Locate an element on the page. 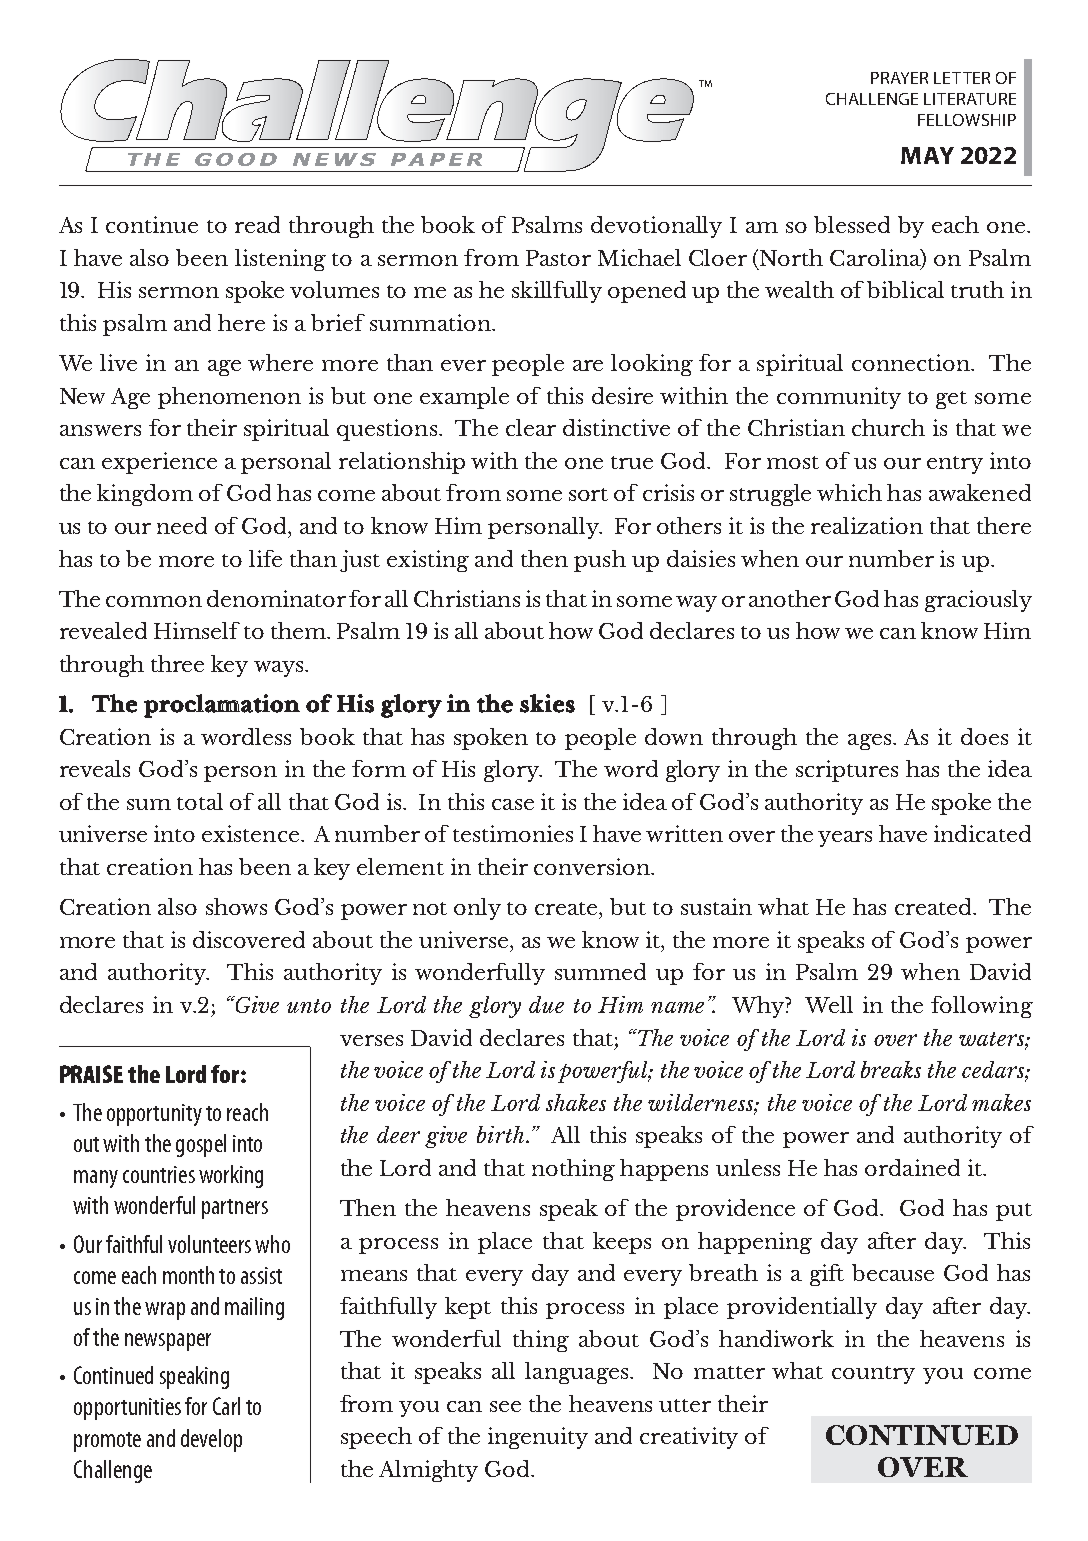 This image has height=1541, width=1088. MAY is located at coordinates (927, 155).
